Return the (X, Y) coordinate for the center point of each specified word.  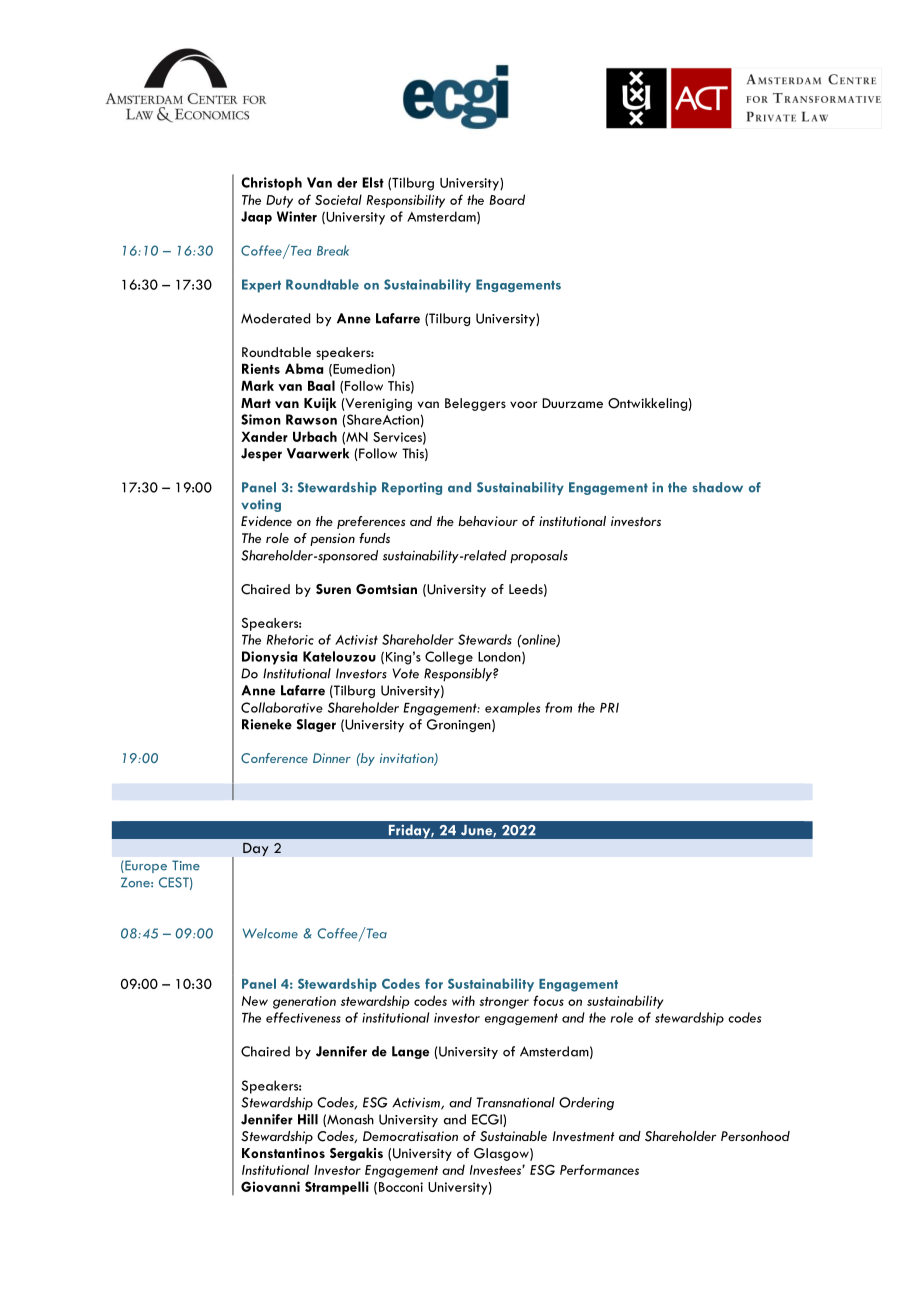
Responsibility (406, 201)
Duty (279, 201)
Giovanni (270, 1186)
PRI (609, 708)
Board (507, 199)
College (449, 658)
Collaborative (282, 707)
